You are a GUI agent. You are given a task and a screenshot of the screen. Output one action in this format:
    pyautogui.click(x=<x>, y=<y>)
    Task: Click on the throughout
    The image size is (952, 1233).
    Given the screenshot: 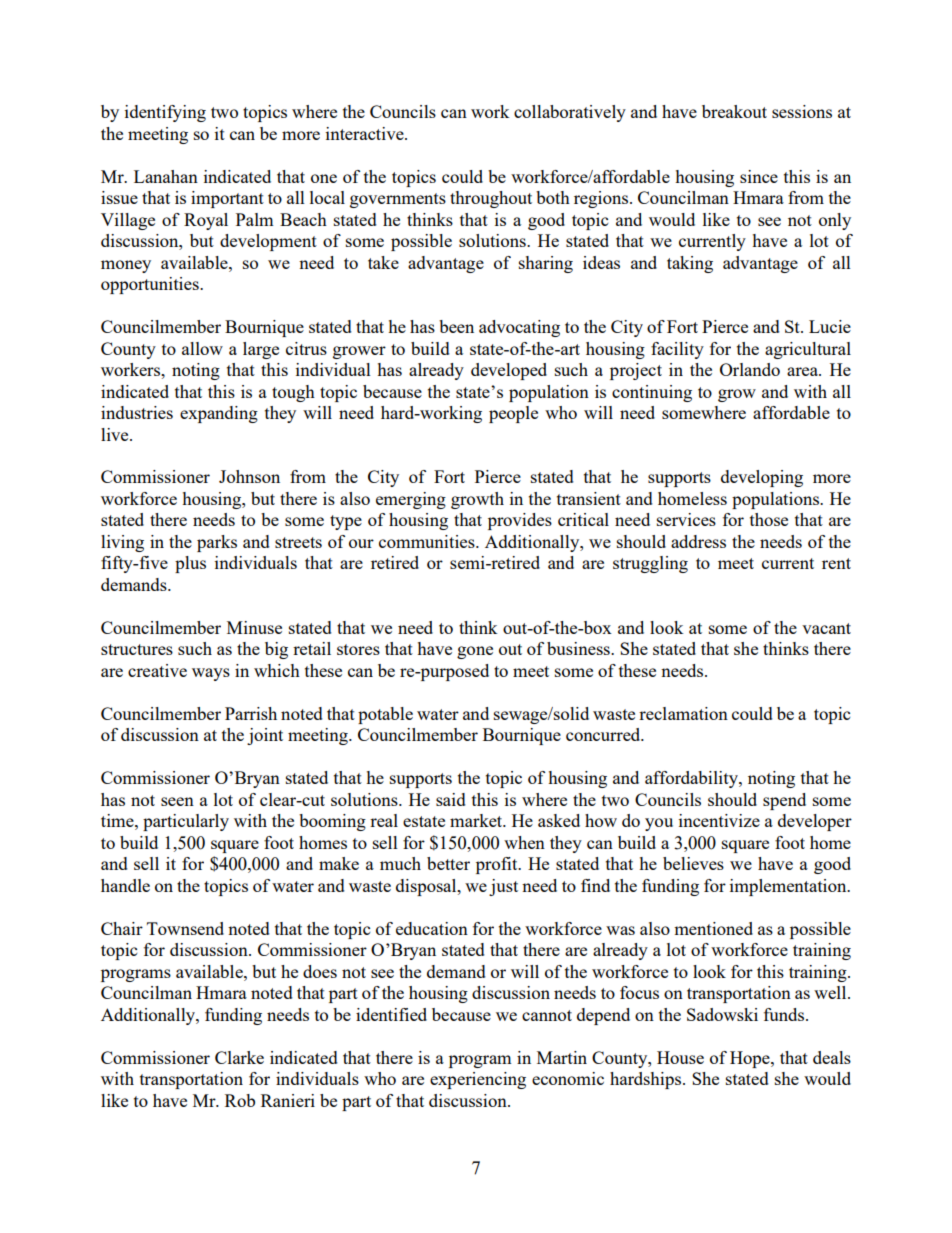 What is the action you would take?
    pyautogui.click(x=491, y=199)
